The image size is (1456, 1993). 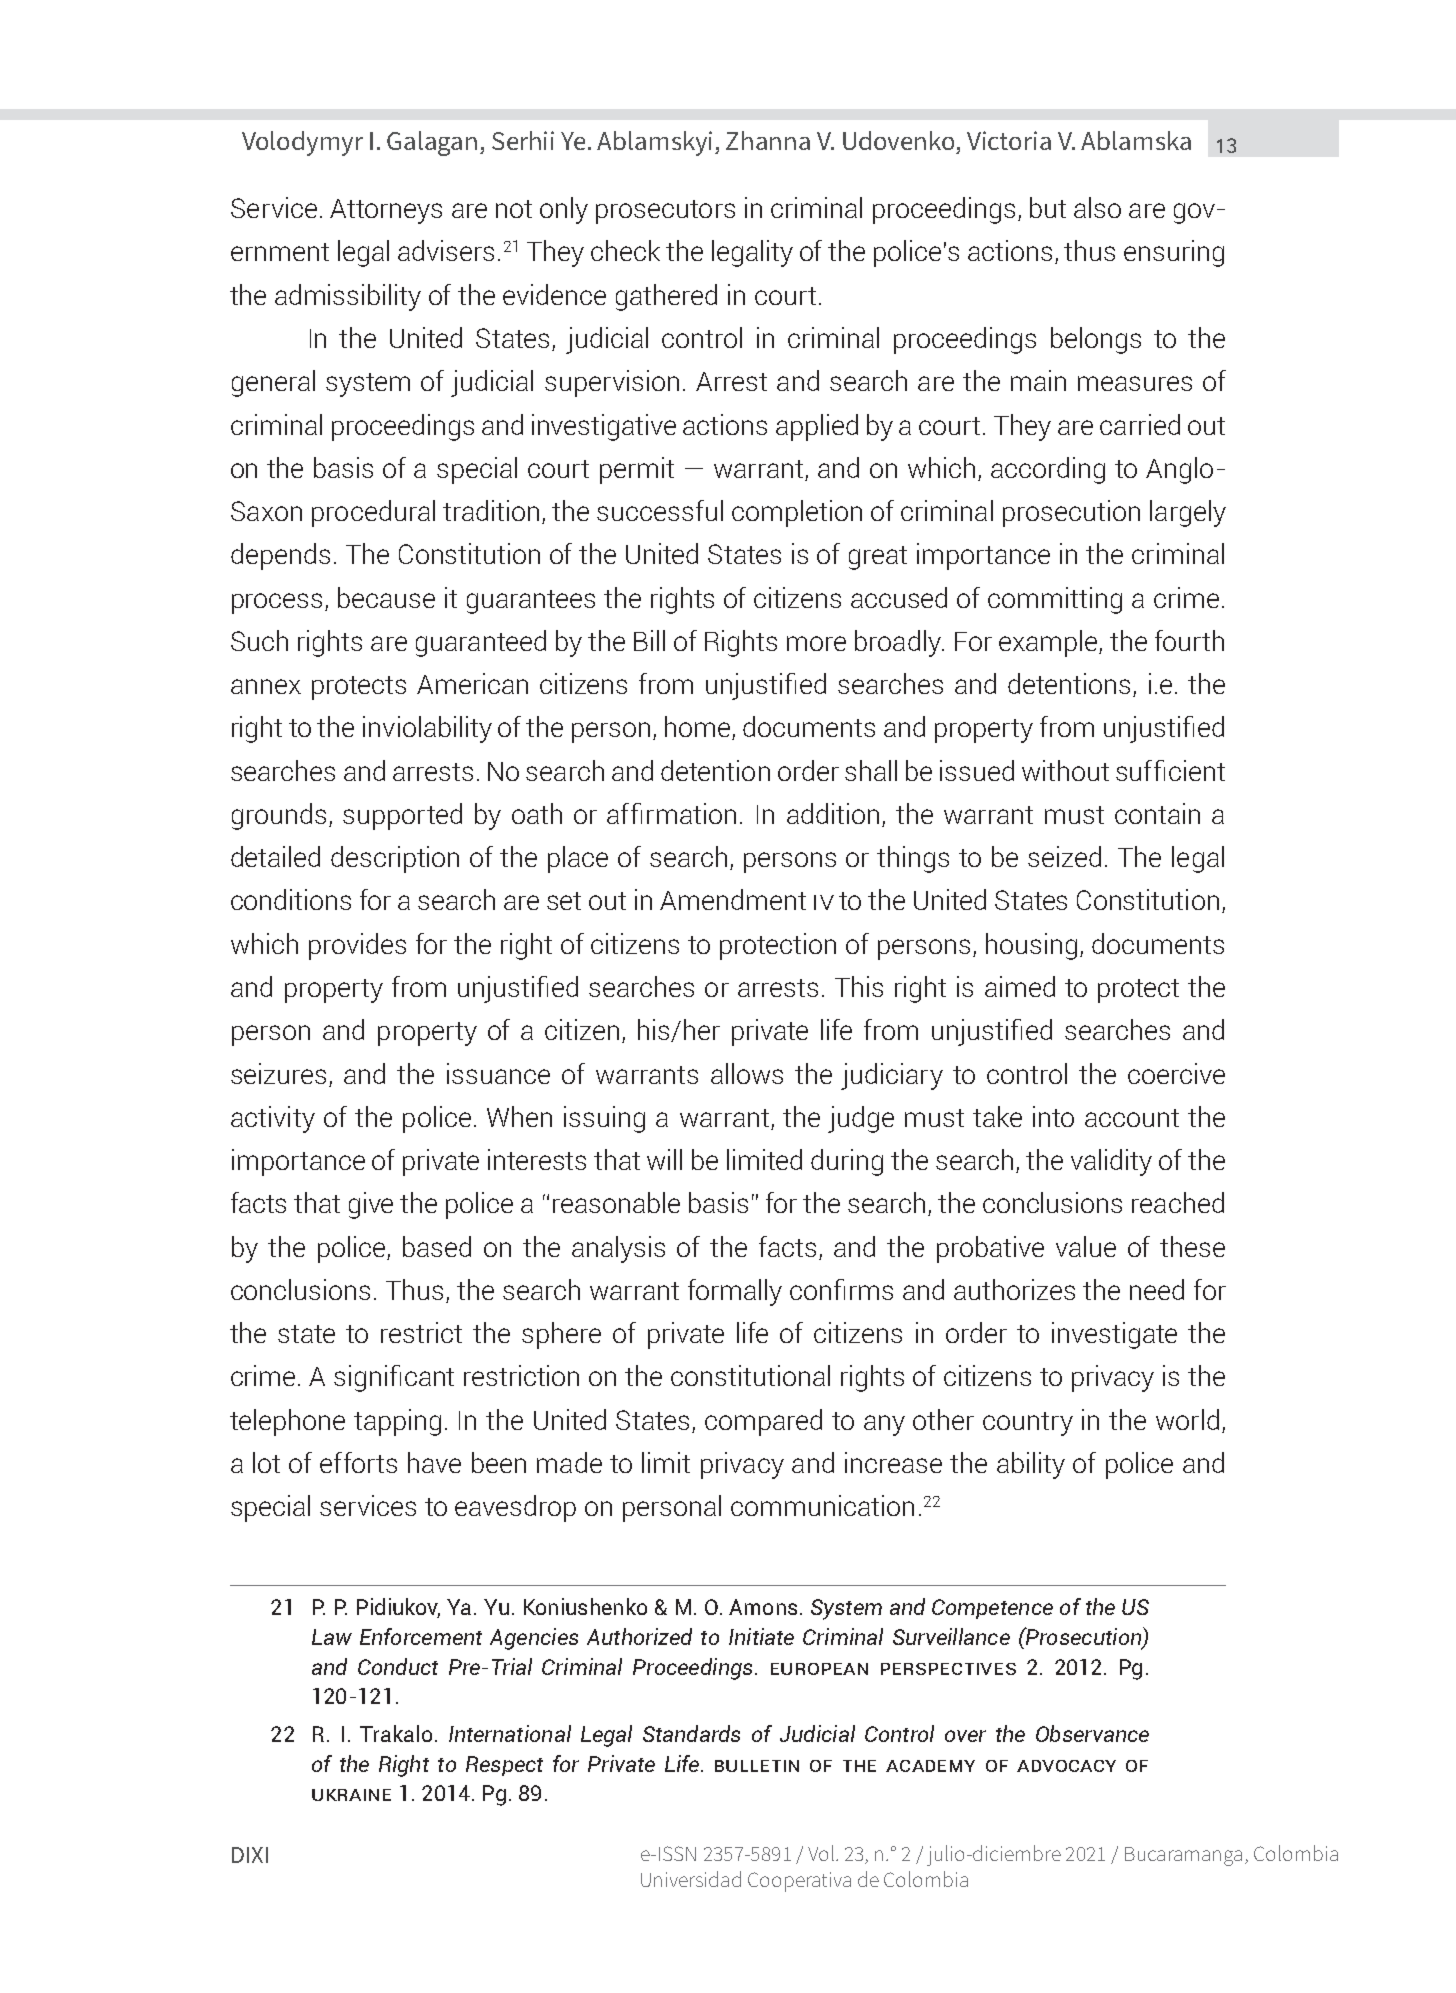 What do you see at coordinates (691, 1879) in the image?
I see `Universidad` at bounding box center [691, 1879].
